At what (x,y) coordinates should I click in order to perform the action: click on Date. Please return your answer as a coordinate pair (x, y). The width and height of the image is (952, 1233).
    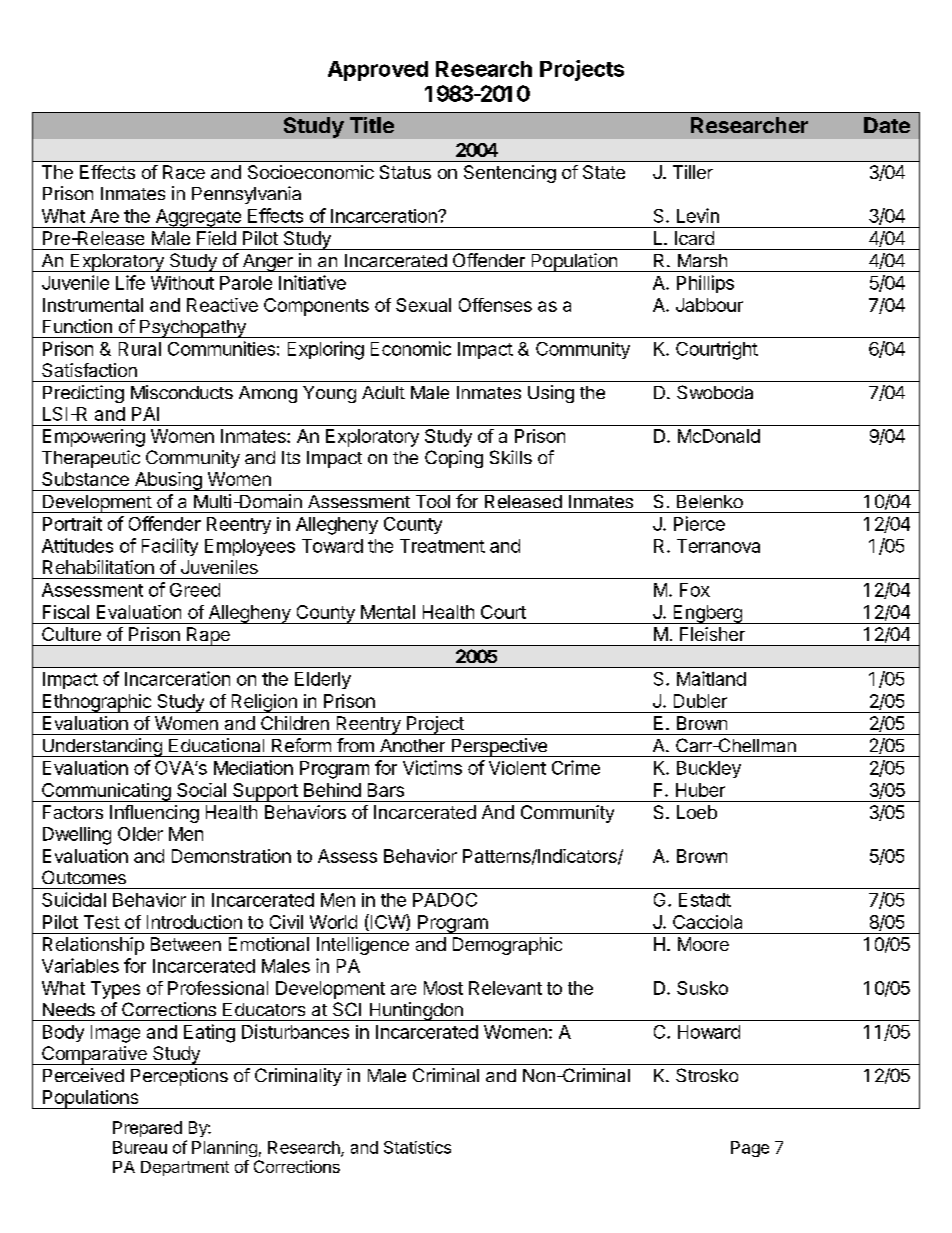
    Looking at the image, I should click on (887, 125).
